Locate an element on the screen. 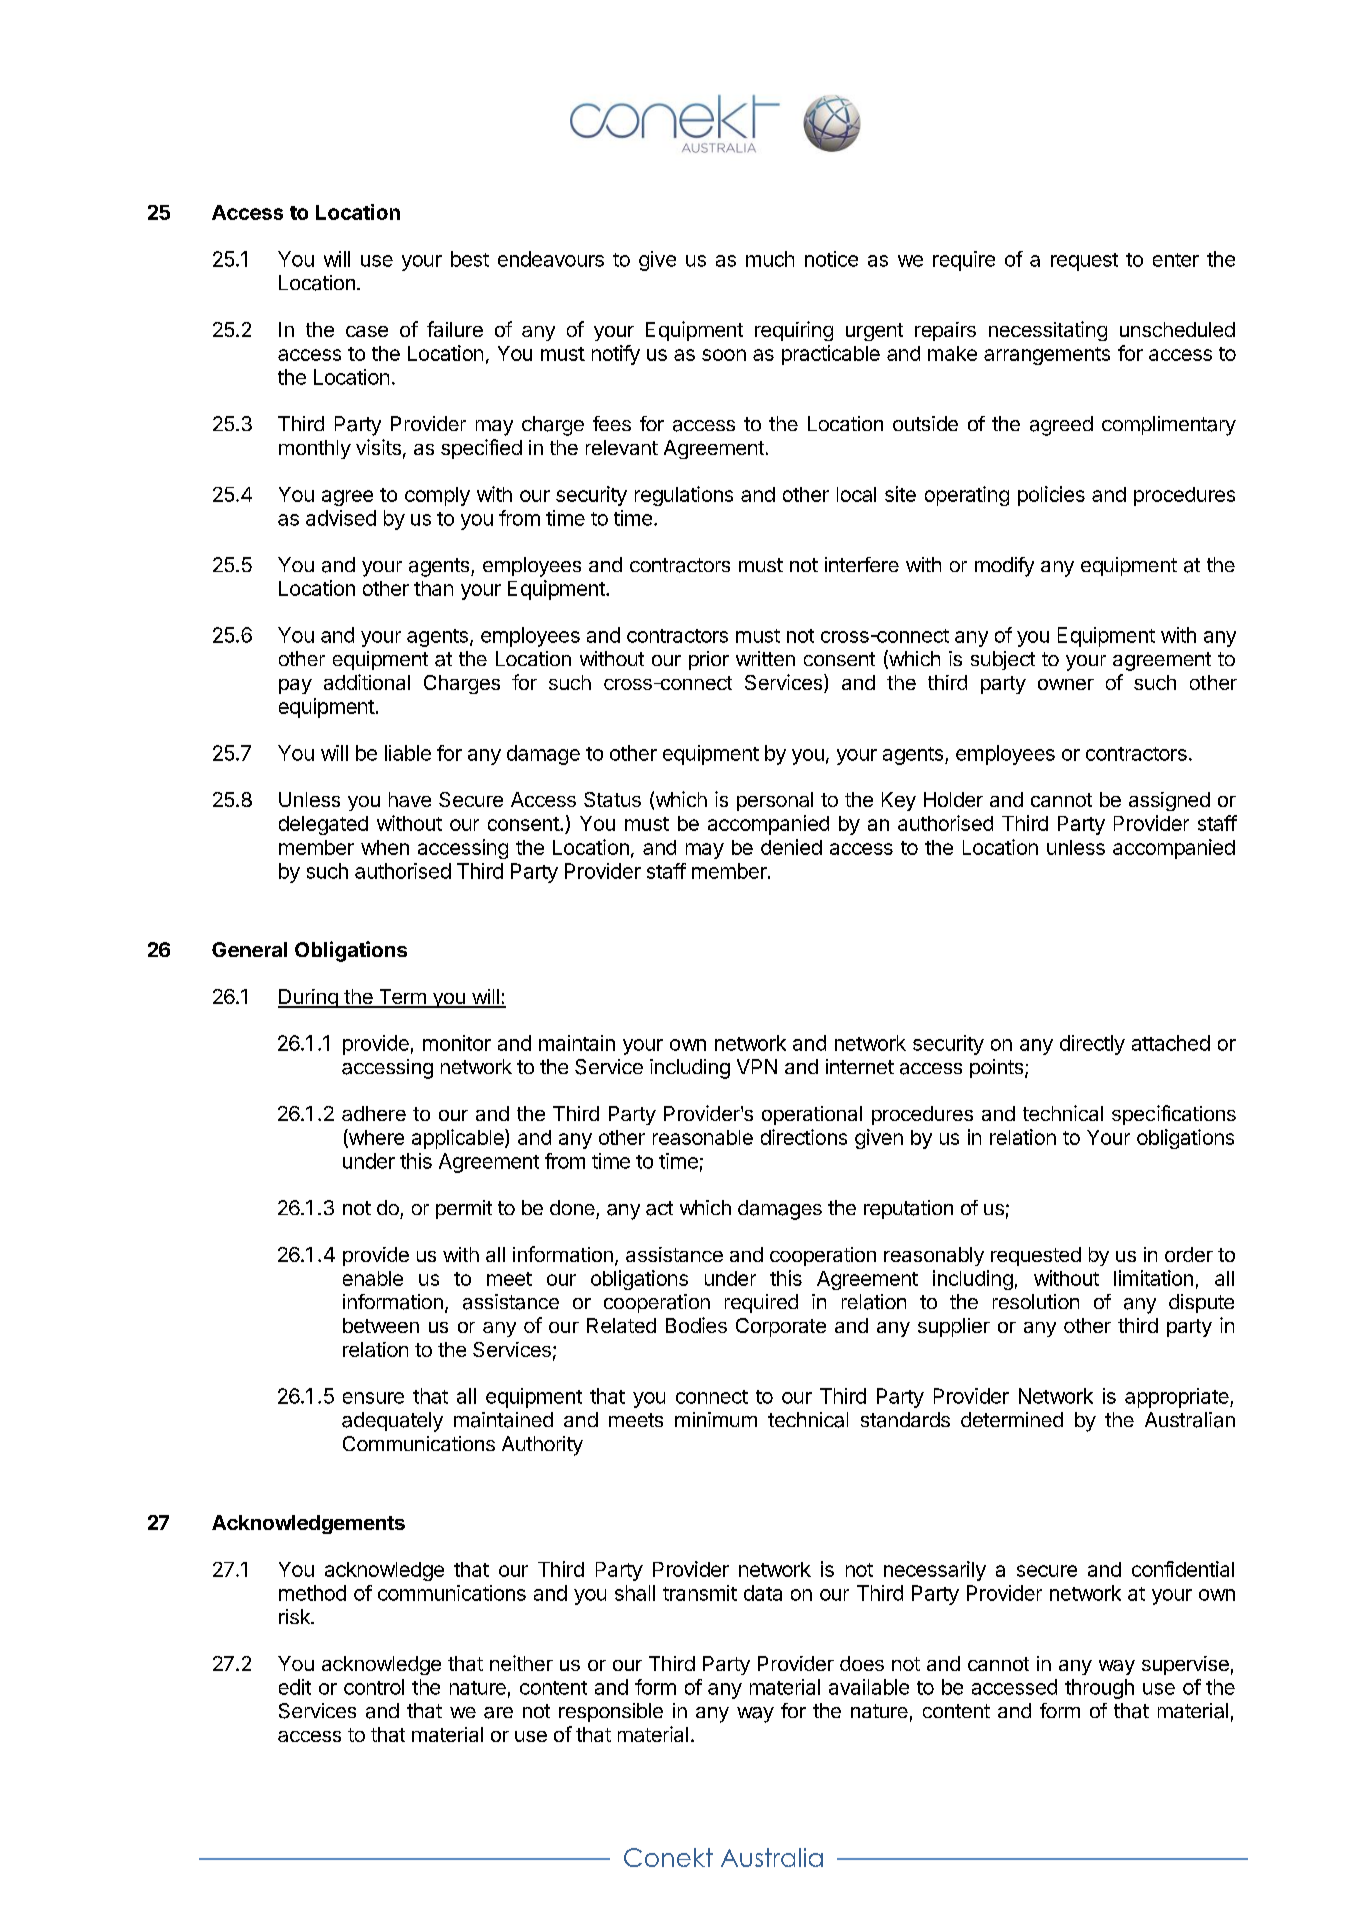 Image resolution: width=1365 pixels, height=1932 pixels. directly is located at coordinates (1092, 1045).
